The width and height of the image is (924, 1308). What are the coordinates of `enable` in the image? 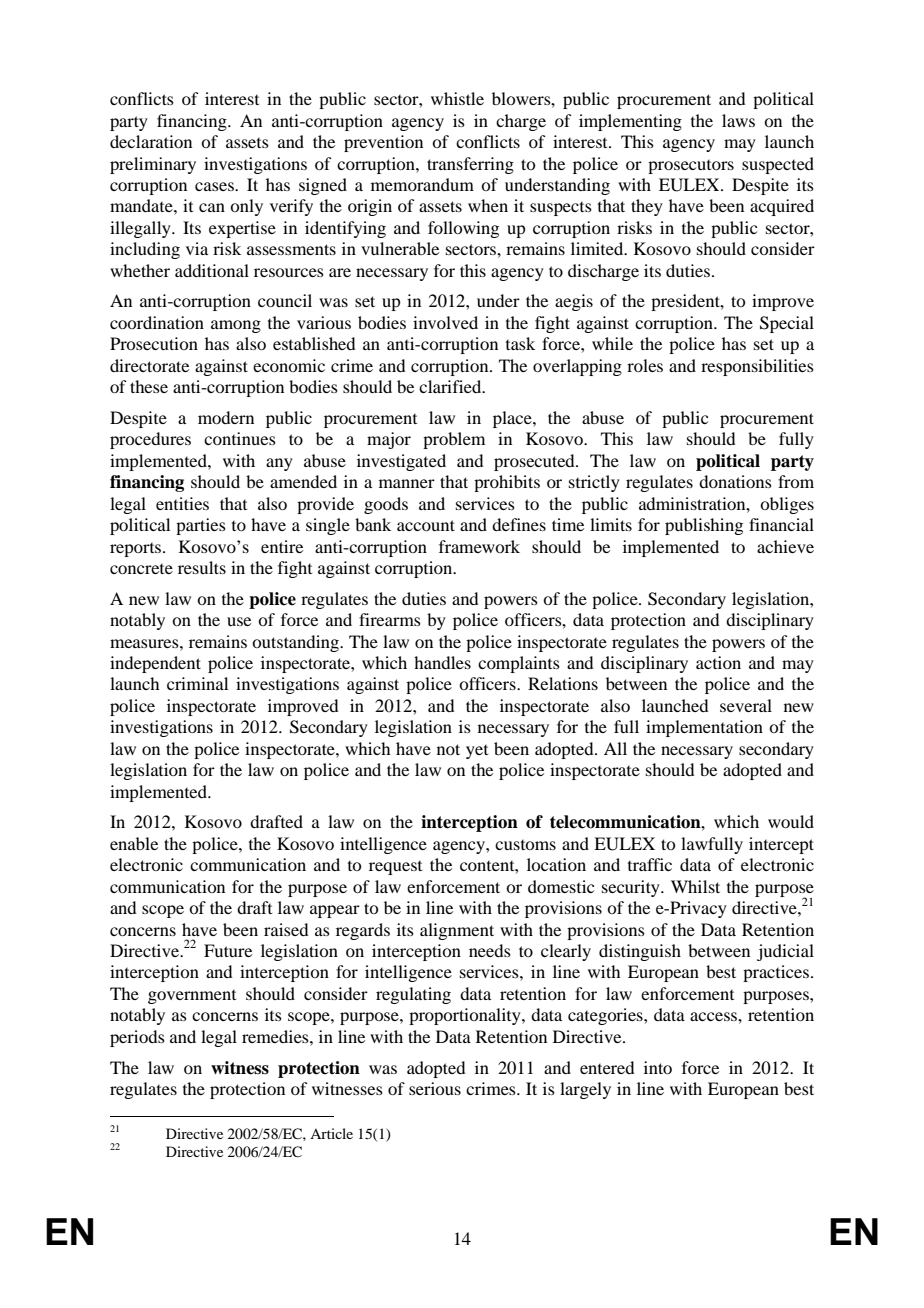 It's located at (134, 843).
